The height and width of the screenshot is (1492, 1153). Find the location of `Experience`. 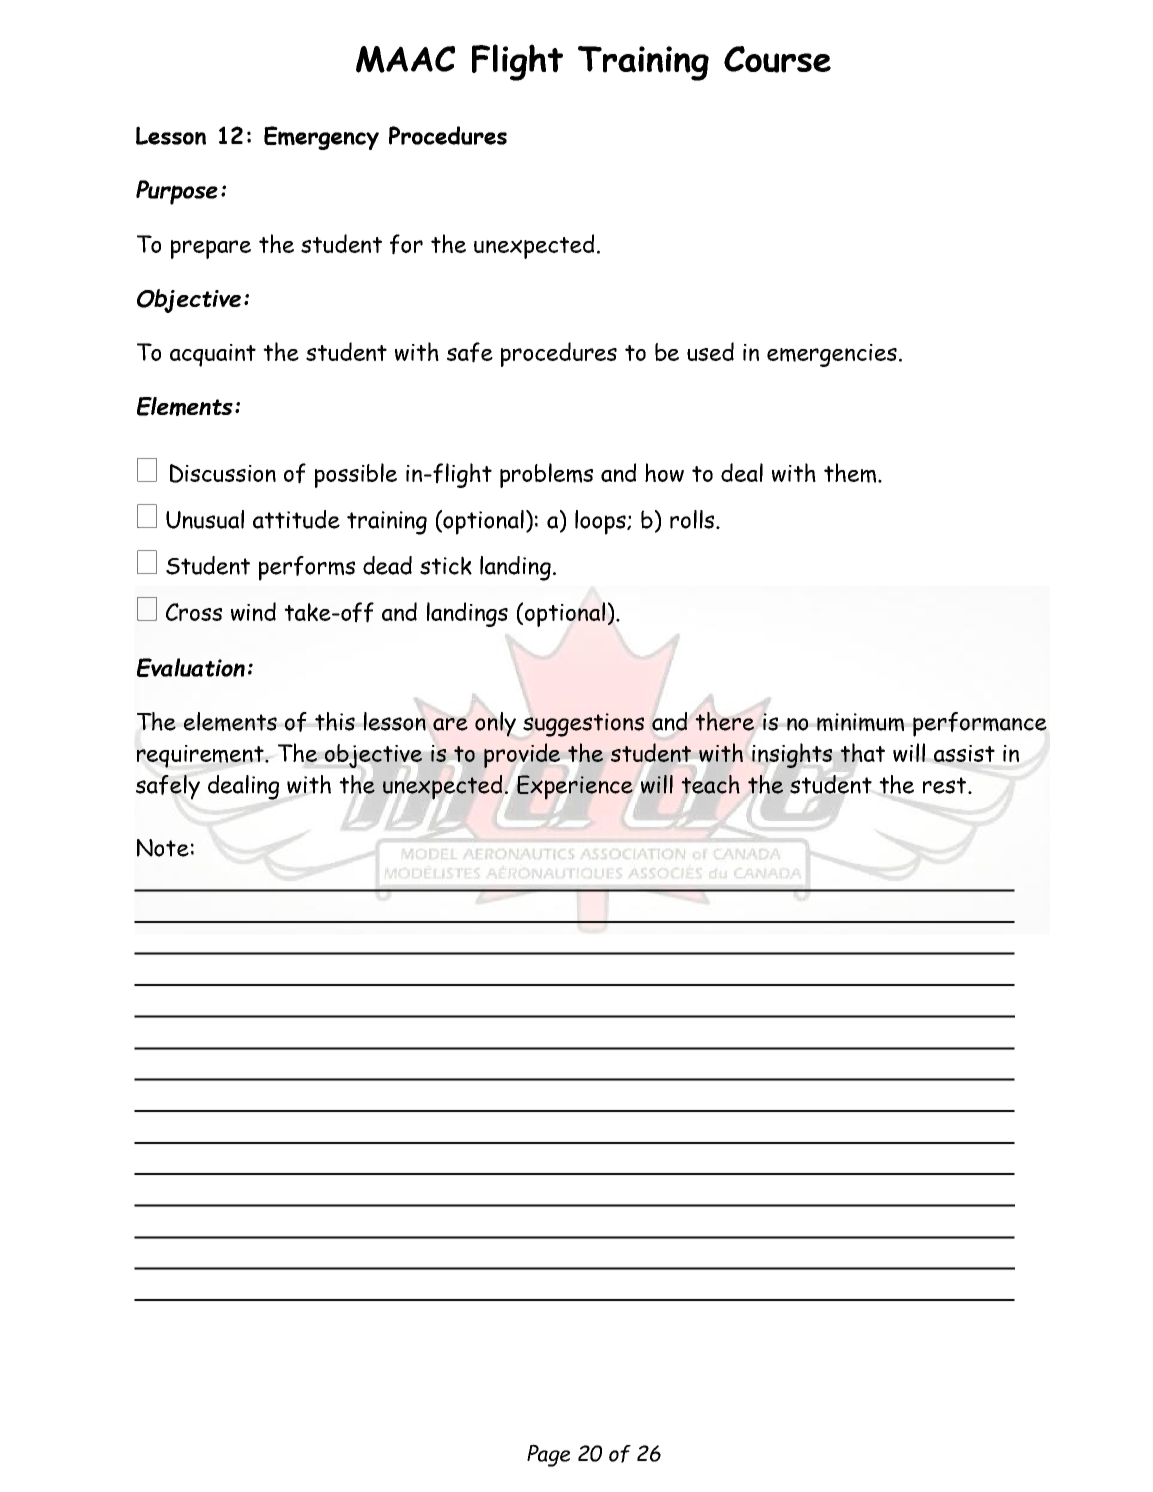

Experience is located at coordinates (575, 787).
